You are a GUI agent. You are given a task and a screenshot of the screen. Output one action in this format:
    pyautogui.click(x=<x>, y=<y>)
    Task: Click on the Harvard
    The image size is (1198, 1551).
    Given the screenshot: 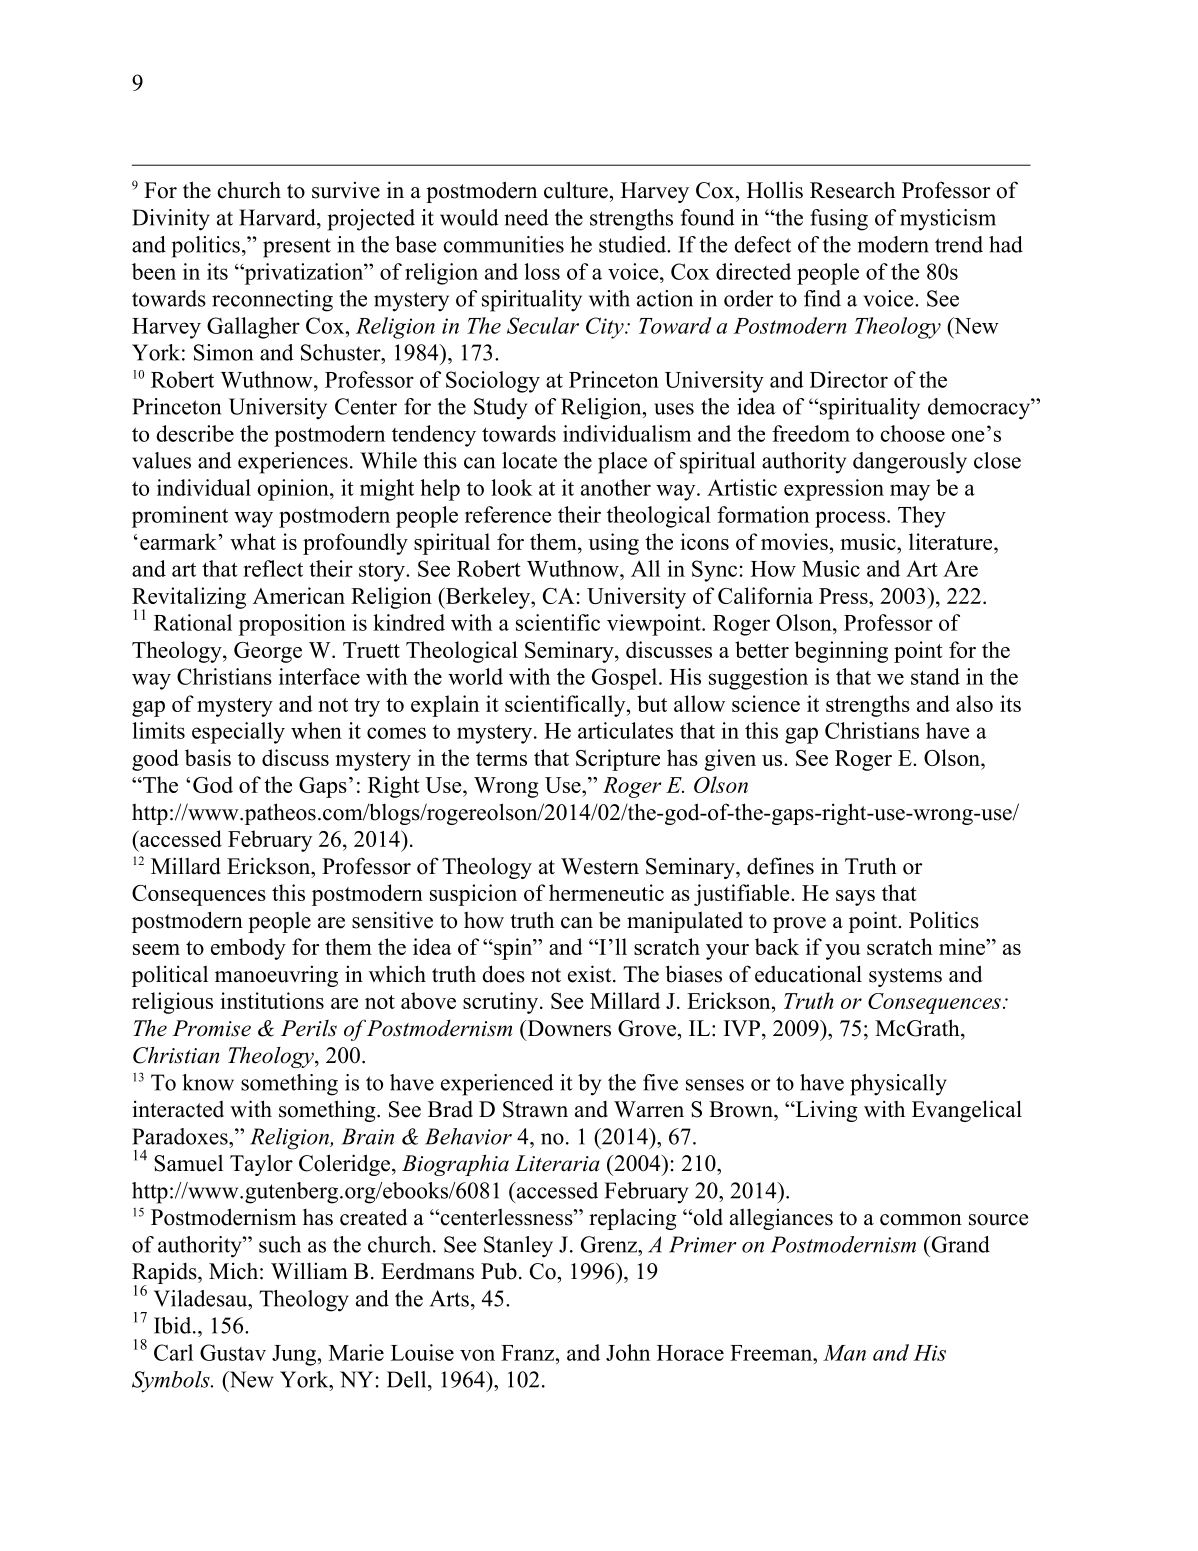 What is the action you would take?
    pyautogui.click(x=278, y=217)
